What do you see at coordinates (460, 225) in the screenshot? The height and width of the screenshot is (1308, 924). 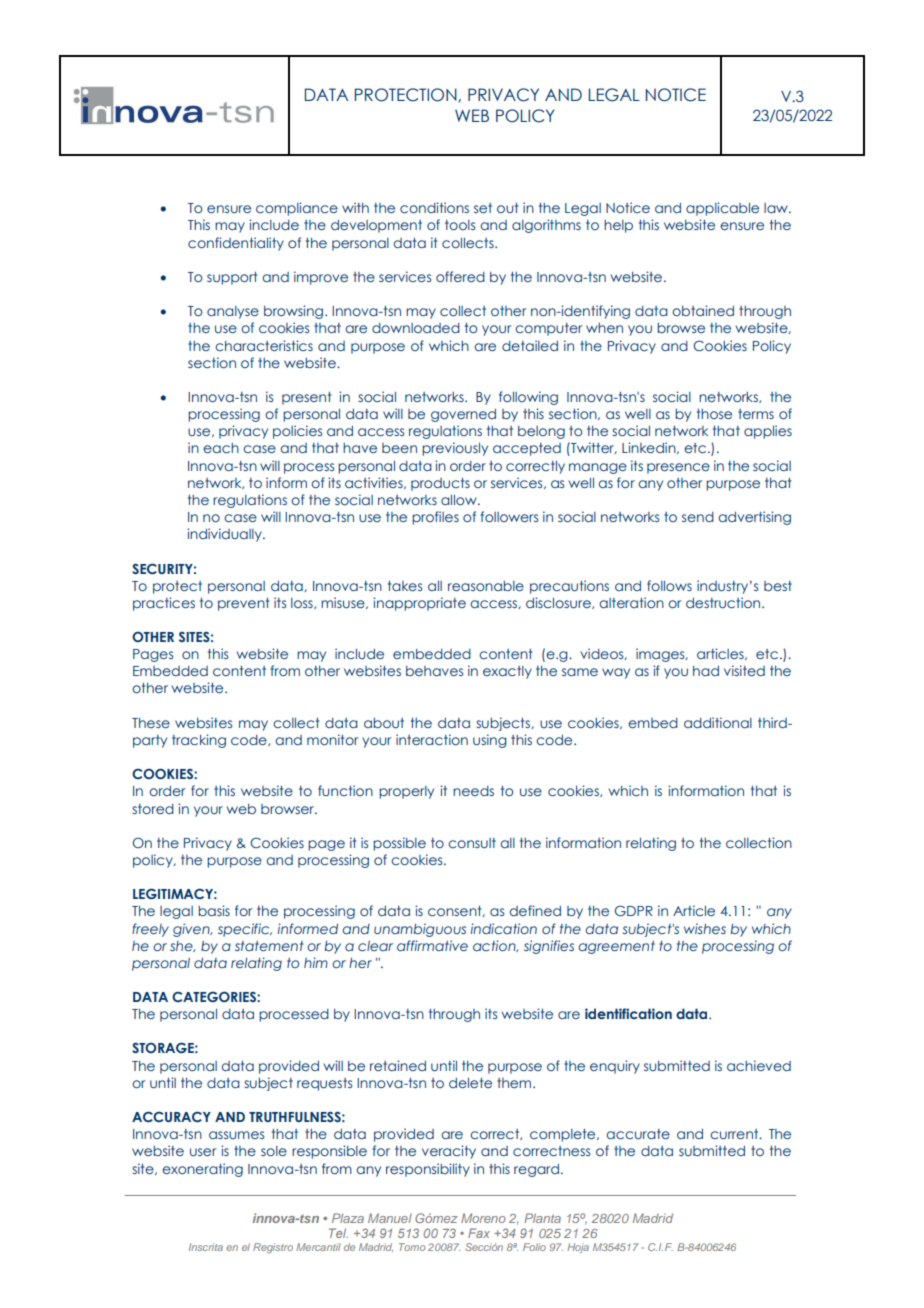 I see `tools` at bounding box center [460, 225].
